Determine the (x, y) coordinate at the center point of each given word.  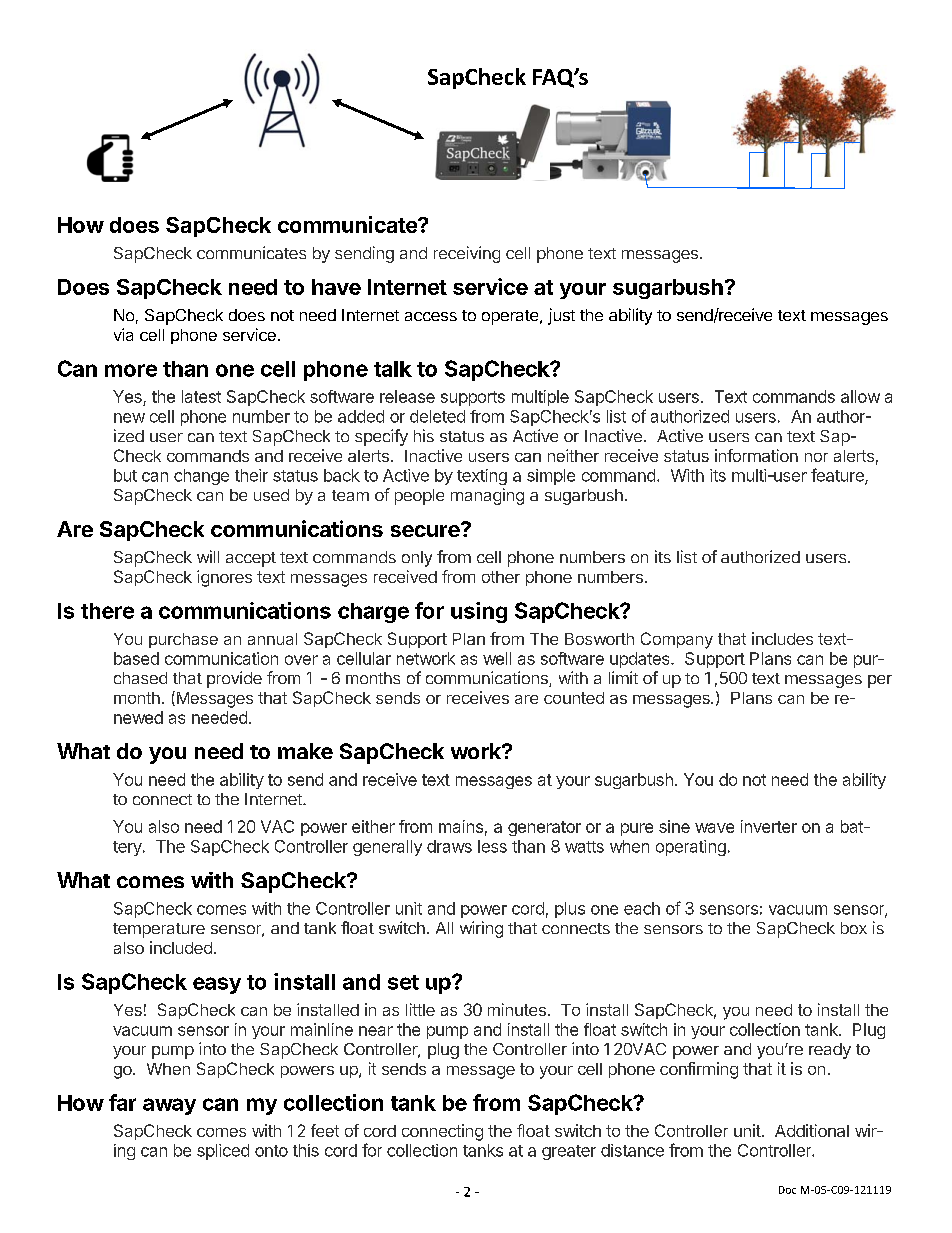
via (123, 334)
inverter (769, 826)
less (492, 846)
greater (569, 1152)
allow (860, 396)
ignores (224, 578)
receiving (467, 254)
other (501, 577)
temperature (159, 930)
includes (782, 638)
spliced (223, 1152)
